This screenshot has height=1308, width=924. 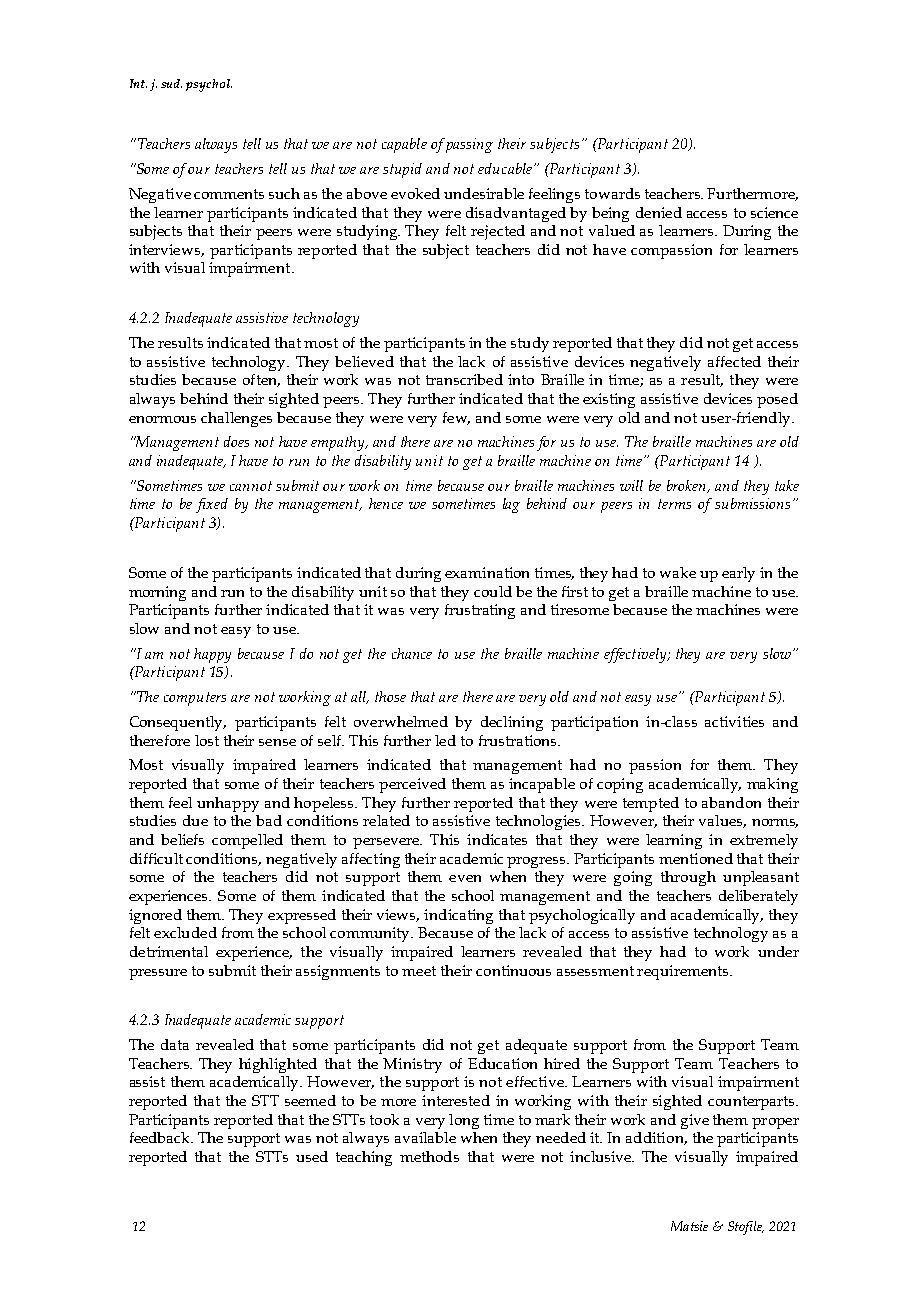 What do you see at coordinates (171, 83) in the screenshot?
I see `sud` at bounding box center [171, 83].
